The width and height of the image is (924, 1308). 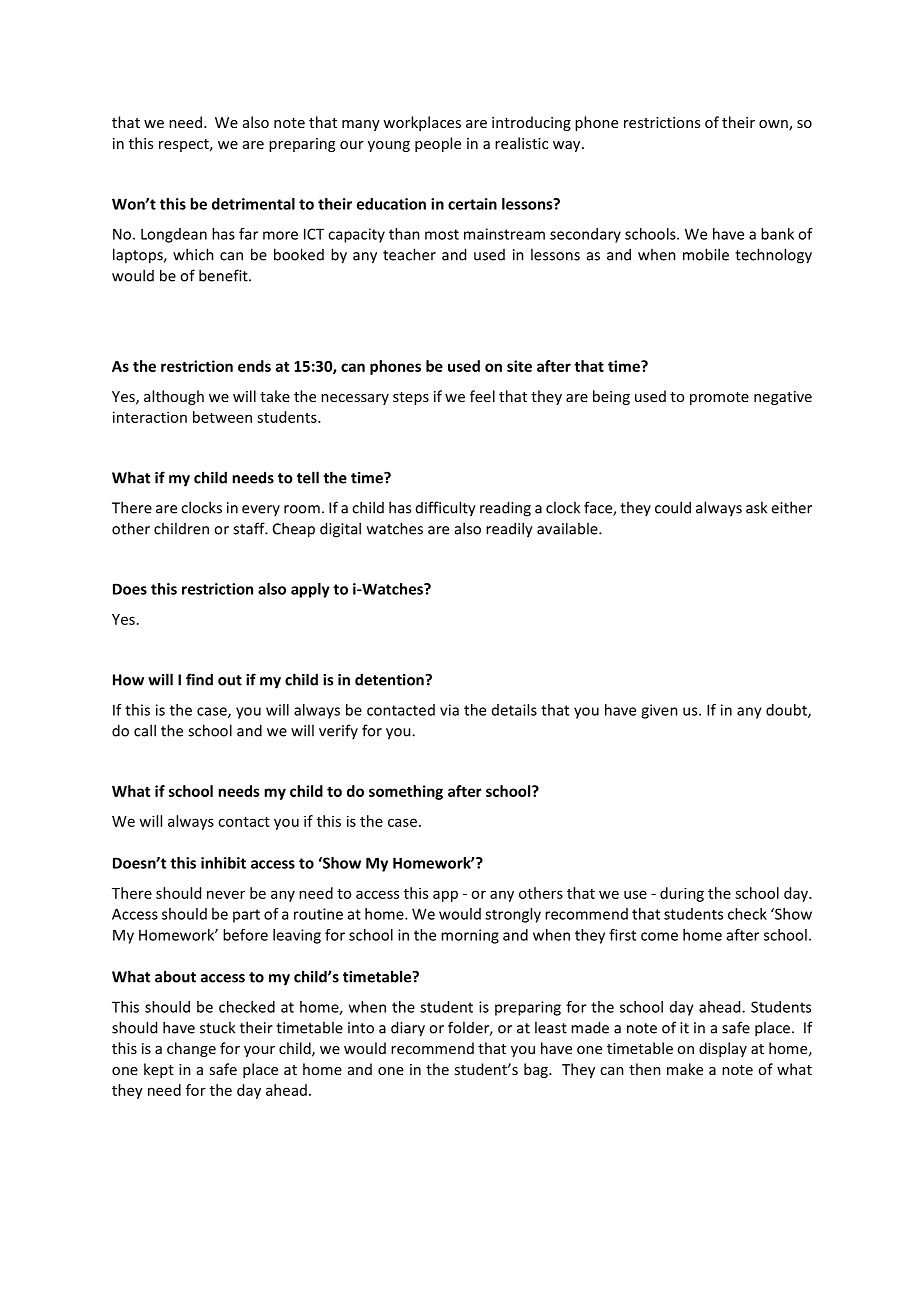 I want to click on display, so click(x=723, y=1049).
